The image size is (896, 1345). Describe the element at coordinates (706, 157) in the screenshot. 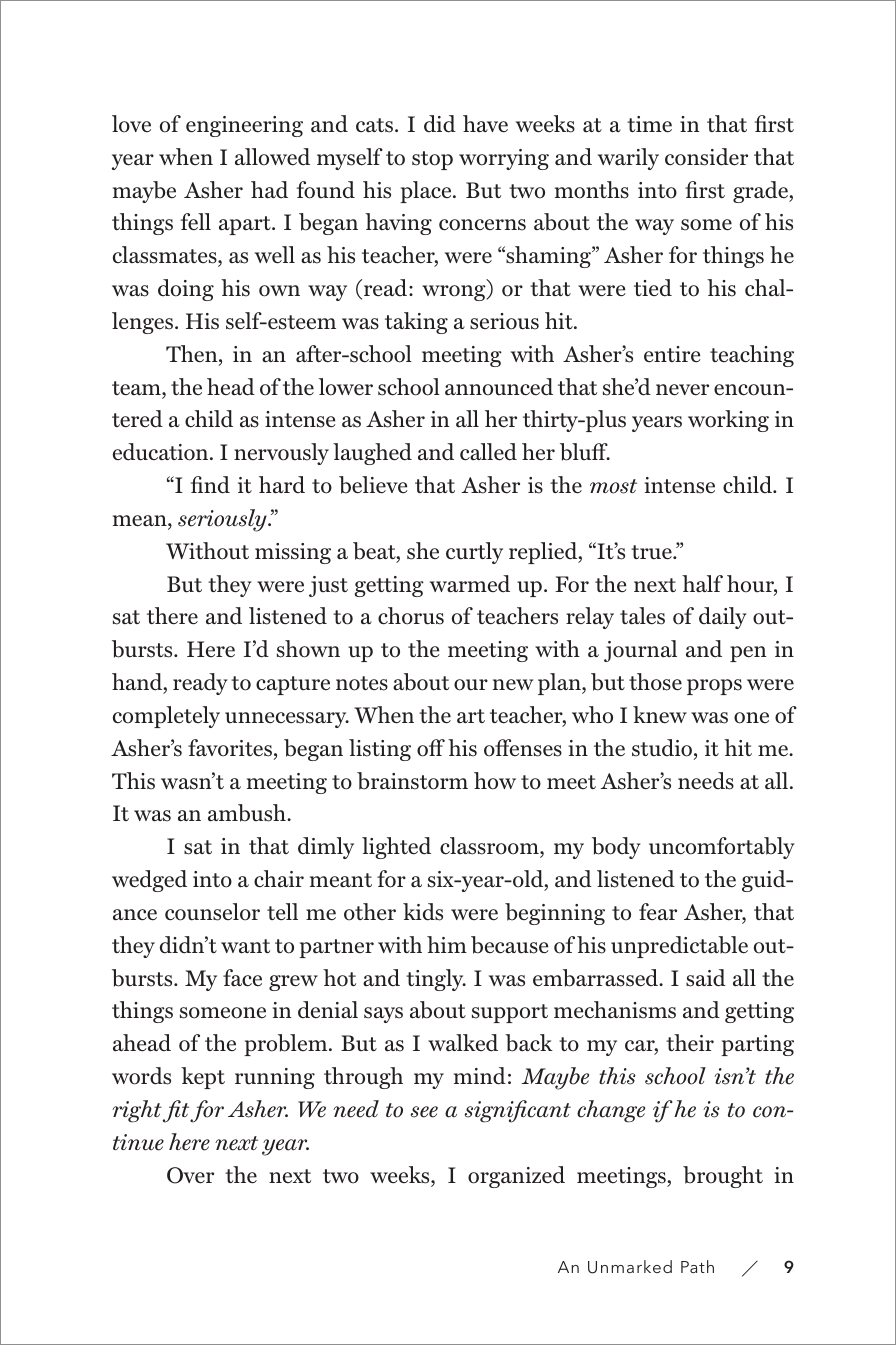

I see `consider` at that location.
